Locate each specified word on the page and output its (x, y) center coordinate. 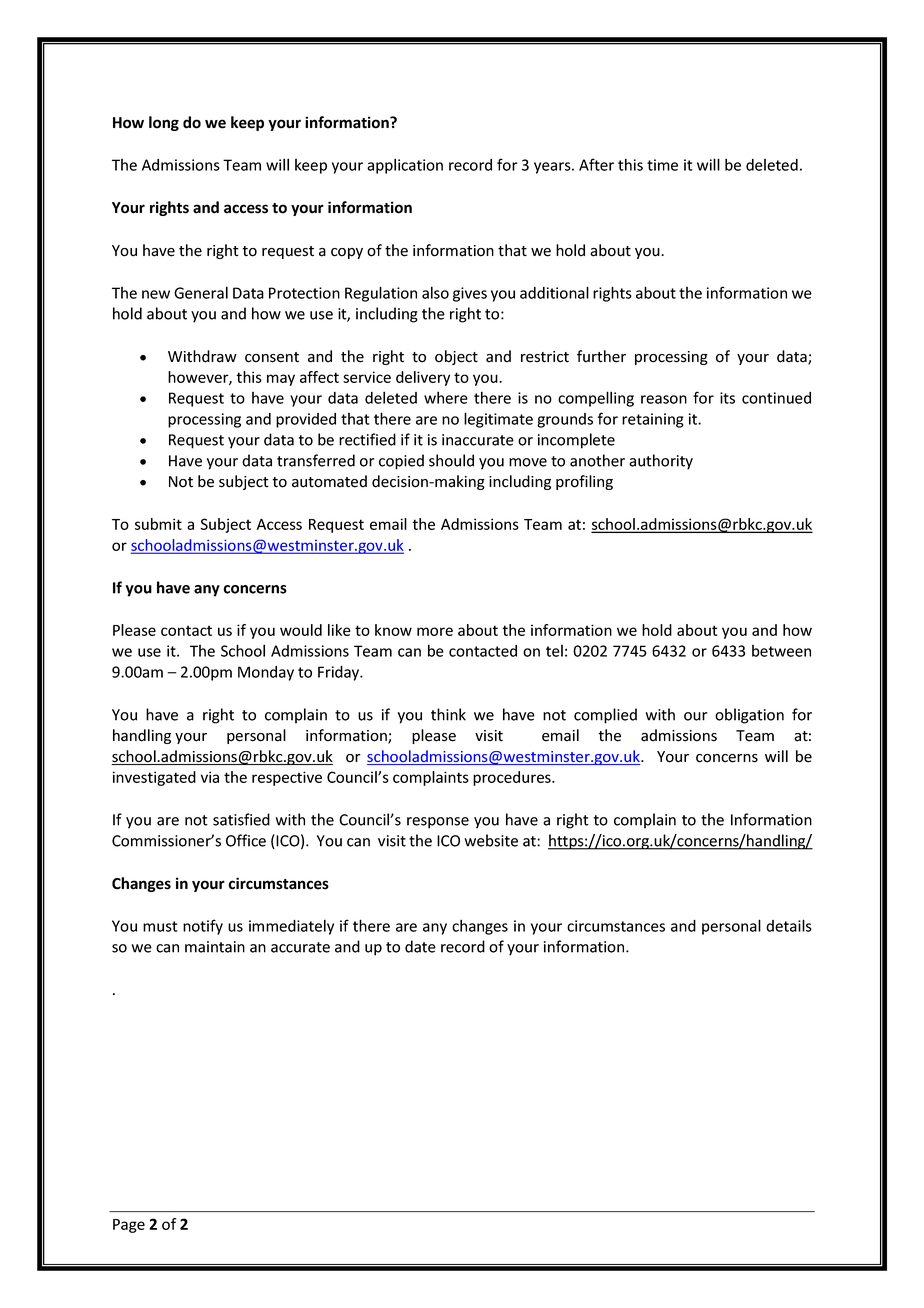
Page (129, 1226)
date (420, 946)
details (789, 925)
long (164, 123)
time (662, 165)
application (405, 166)
